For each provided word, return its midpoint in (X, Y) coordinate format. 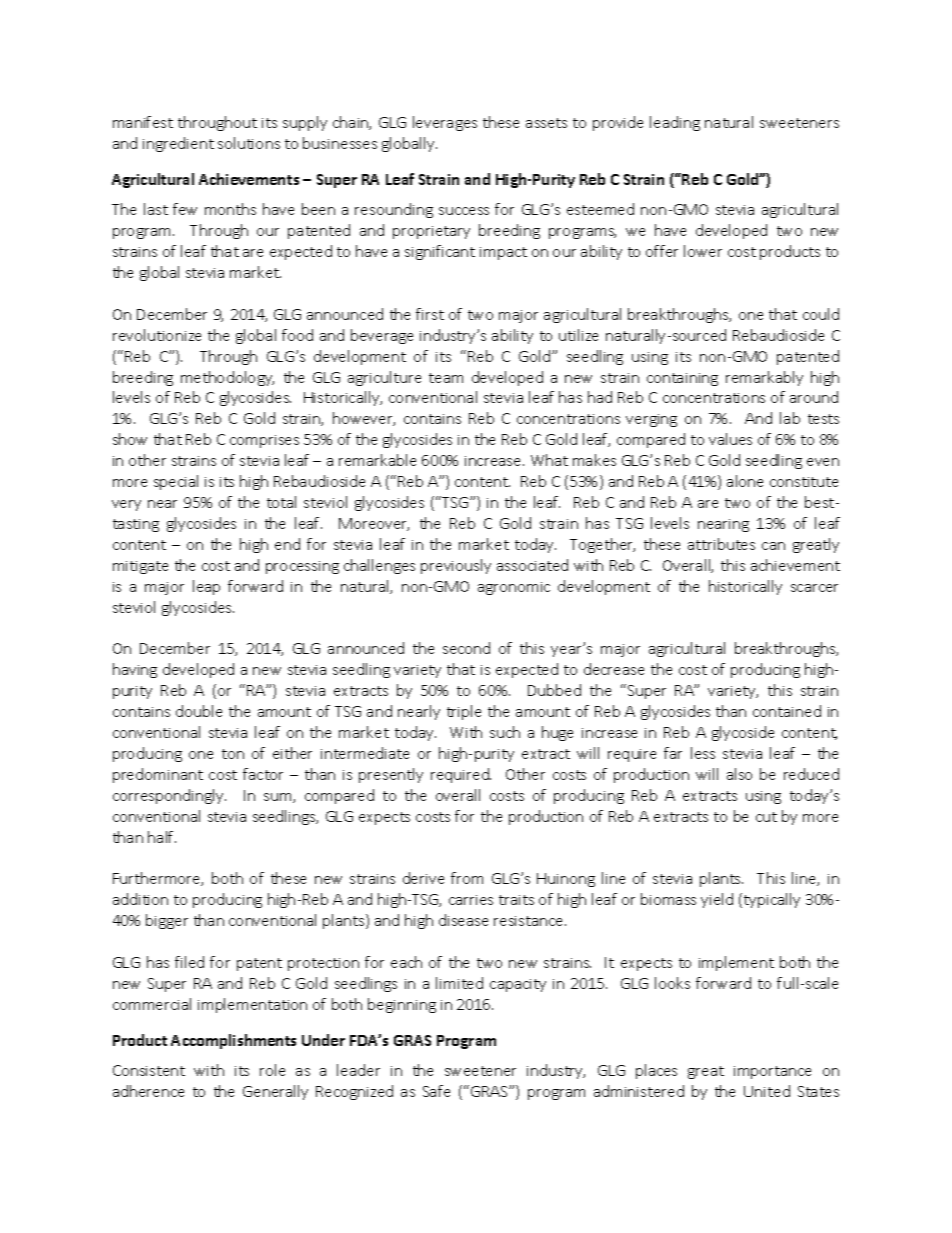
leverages (445, 123)
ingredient (178, 144)
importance (772, 1072)
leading (675, 123)
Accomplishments (233, 1041)
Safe (436, 1091)
